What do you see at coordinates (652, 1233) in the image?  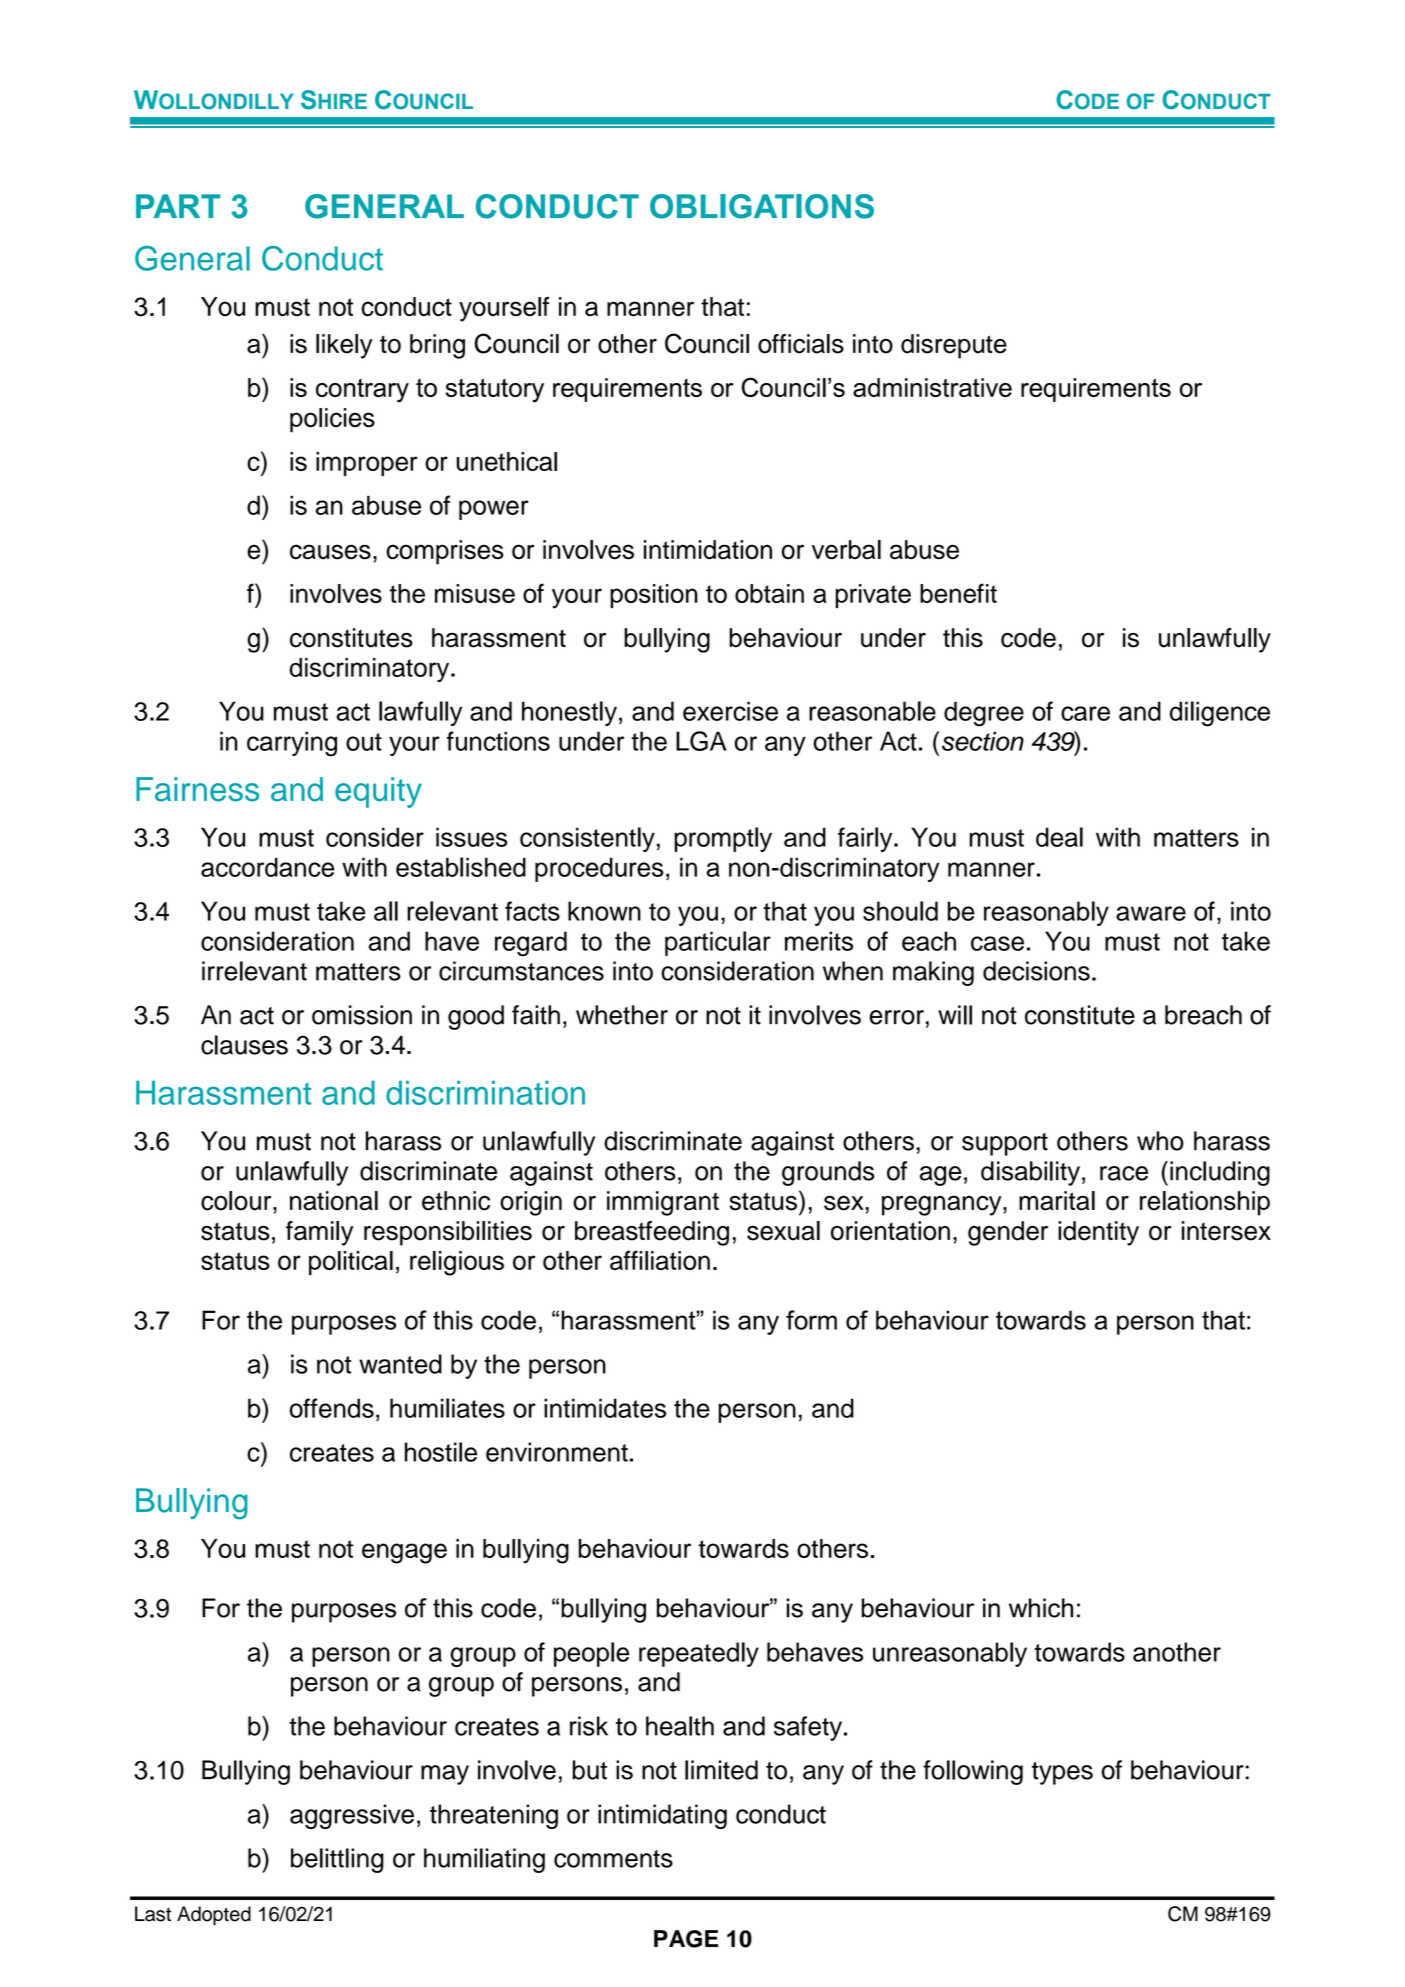 I see `breastfeeding` at bounding box center [652, 1233].
